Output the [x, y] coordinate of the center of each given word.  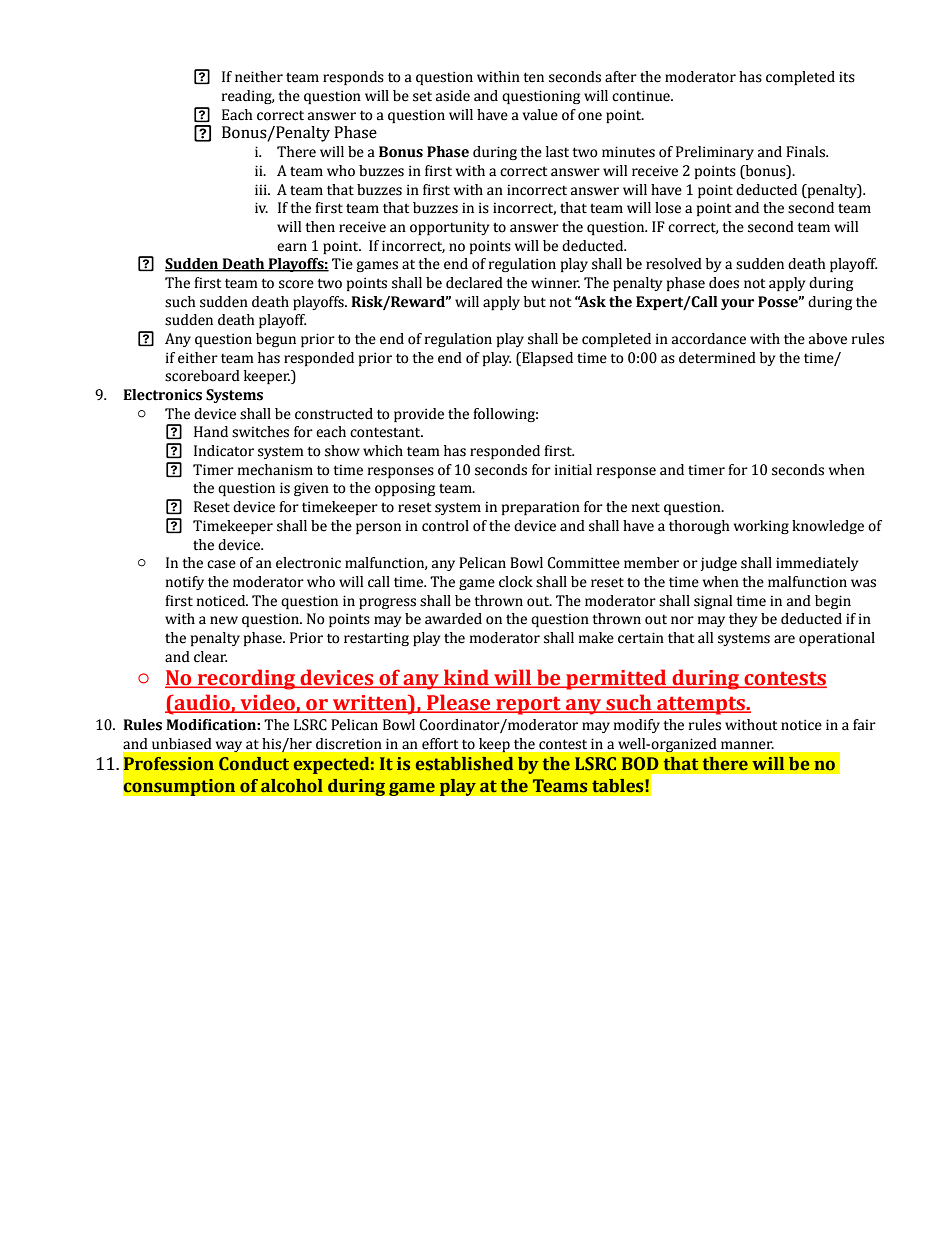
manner [747, 745]
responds [353, 78]
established [464, 764]
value [540, 115]
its [847, 77]
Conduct [254, 764]
